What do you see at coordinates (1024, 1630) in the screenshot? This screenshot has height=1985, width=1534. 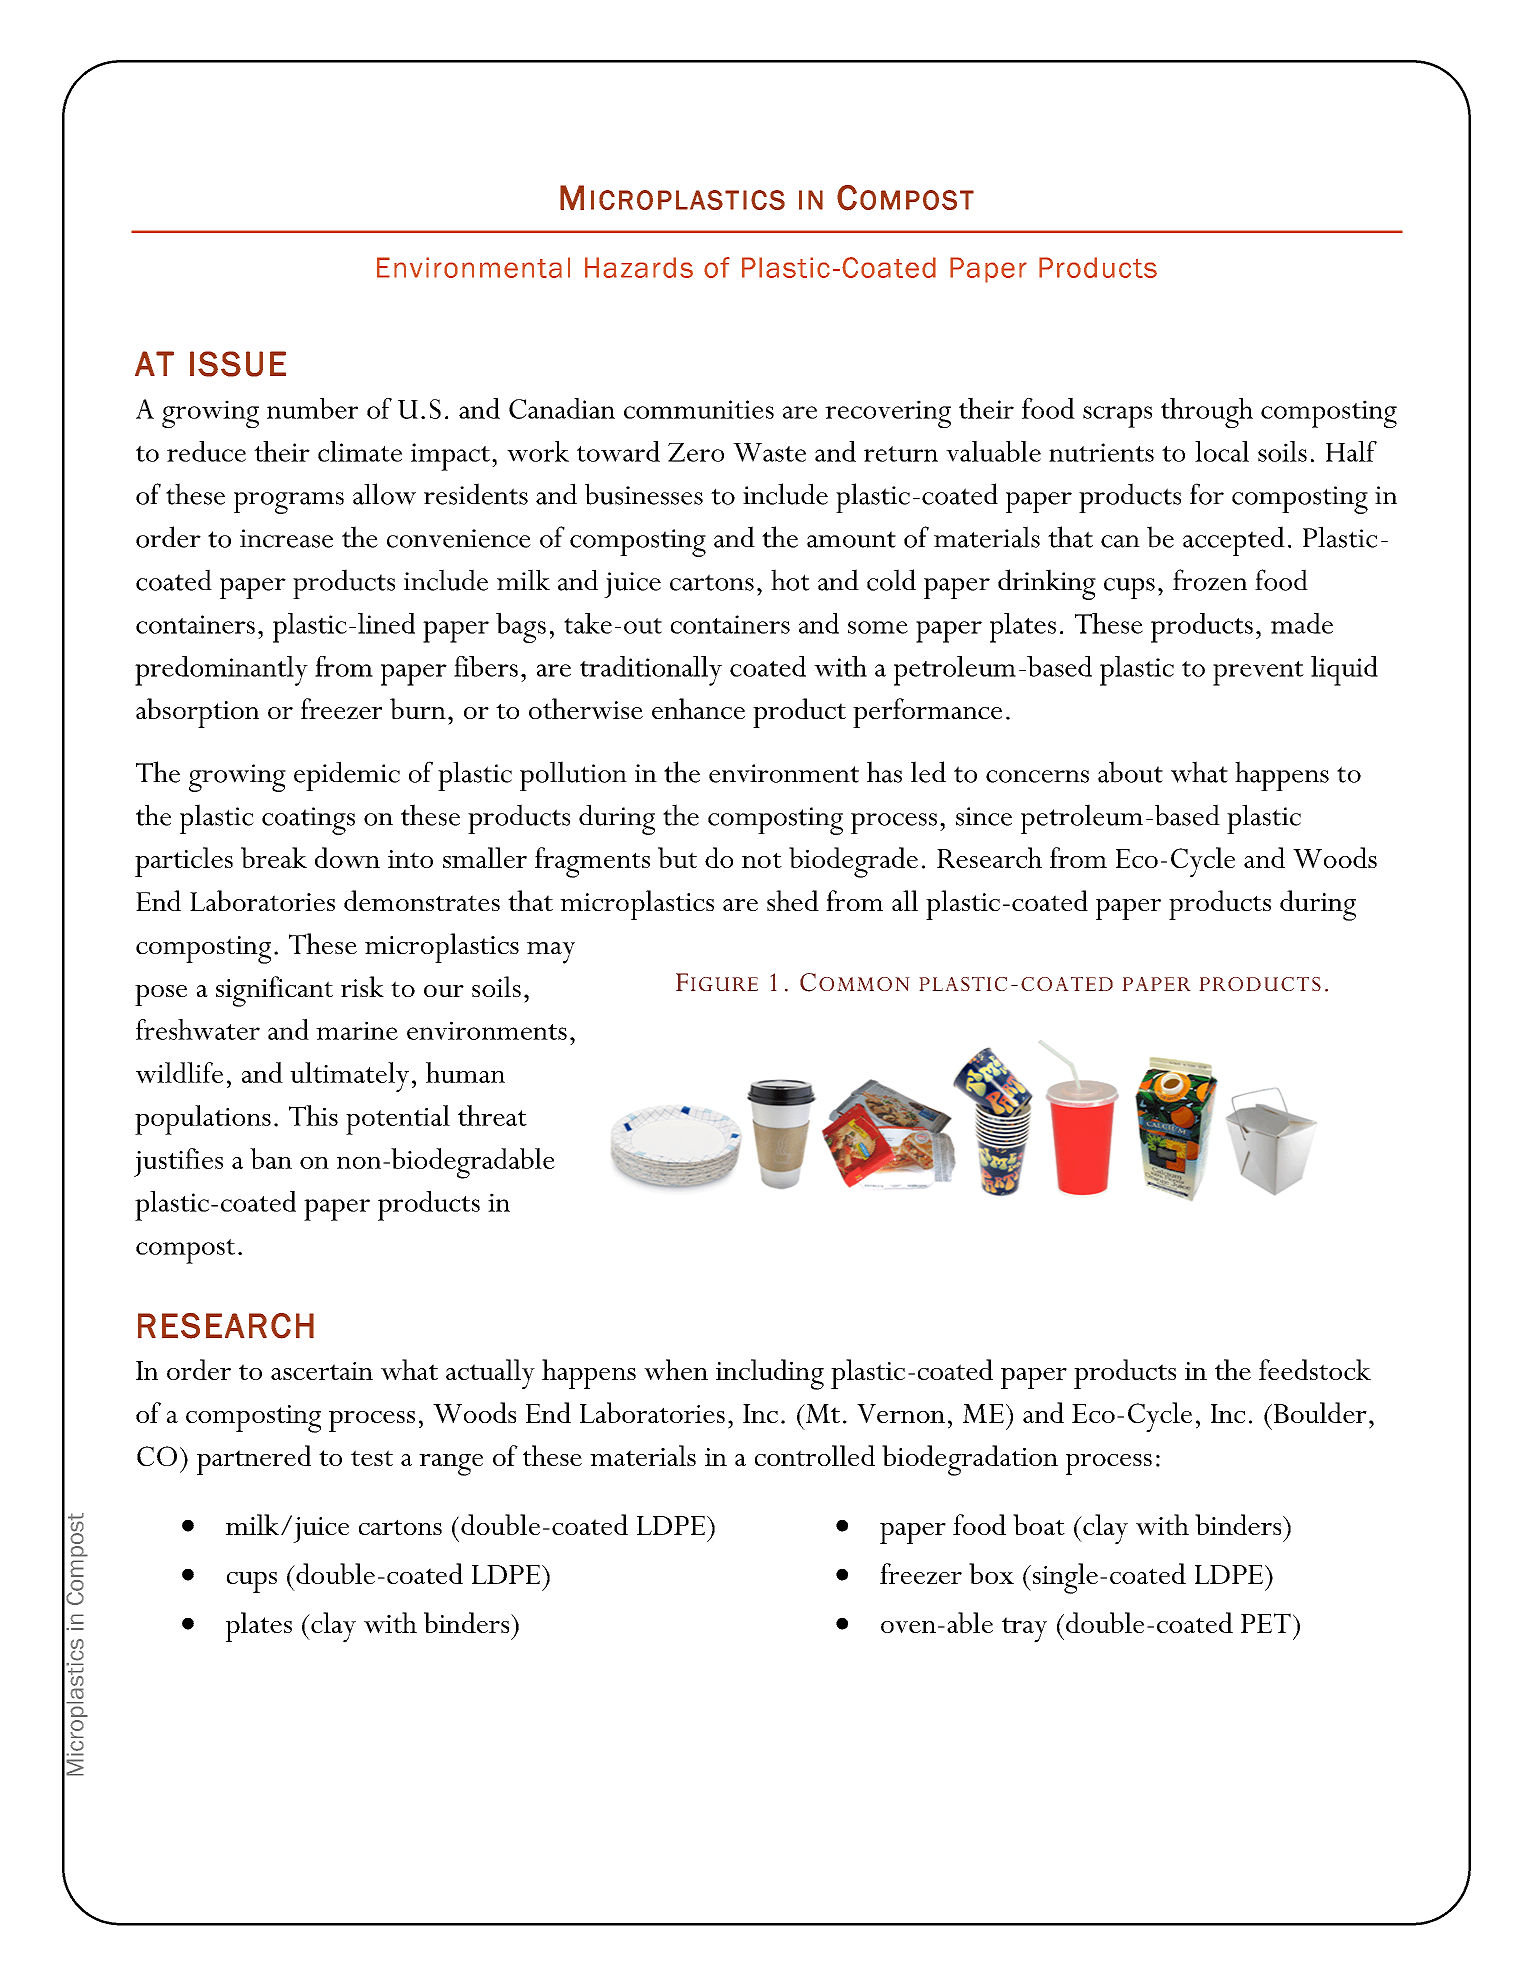 I see `tray` at bounding box center [1024, 1630].
